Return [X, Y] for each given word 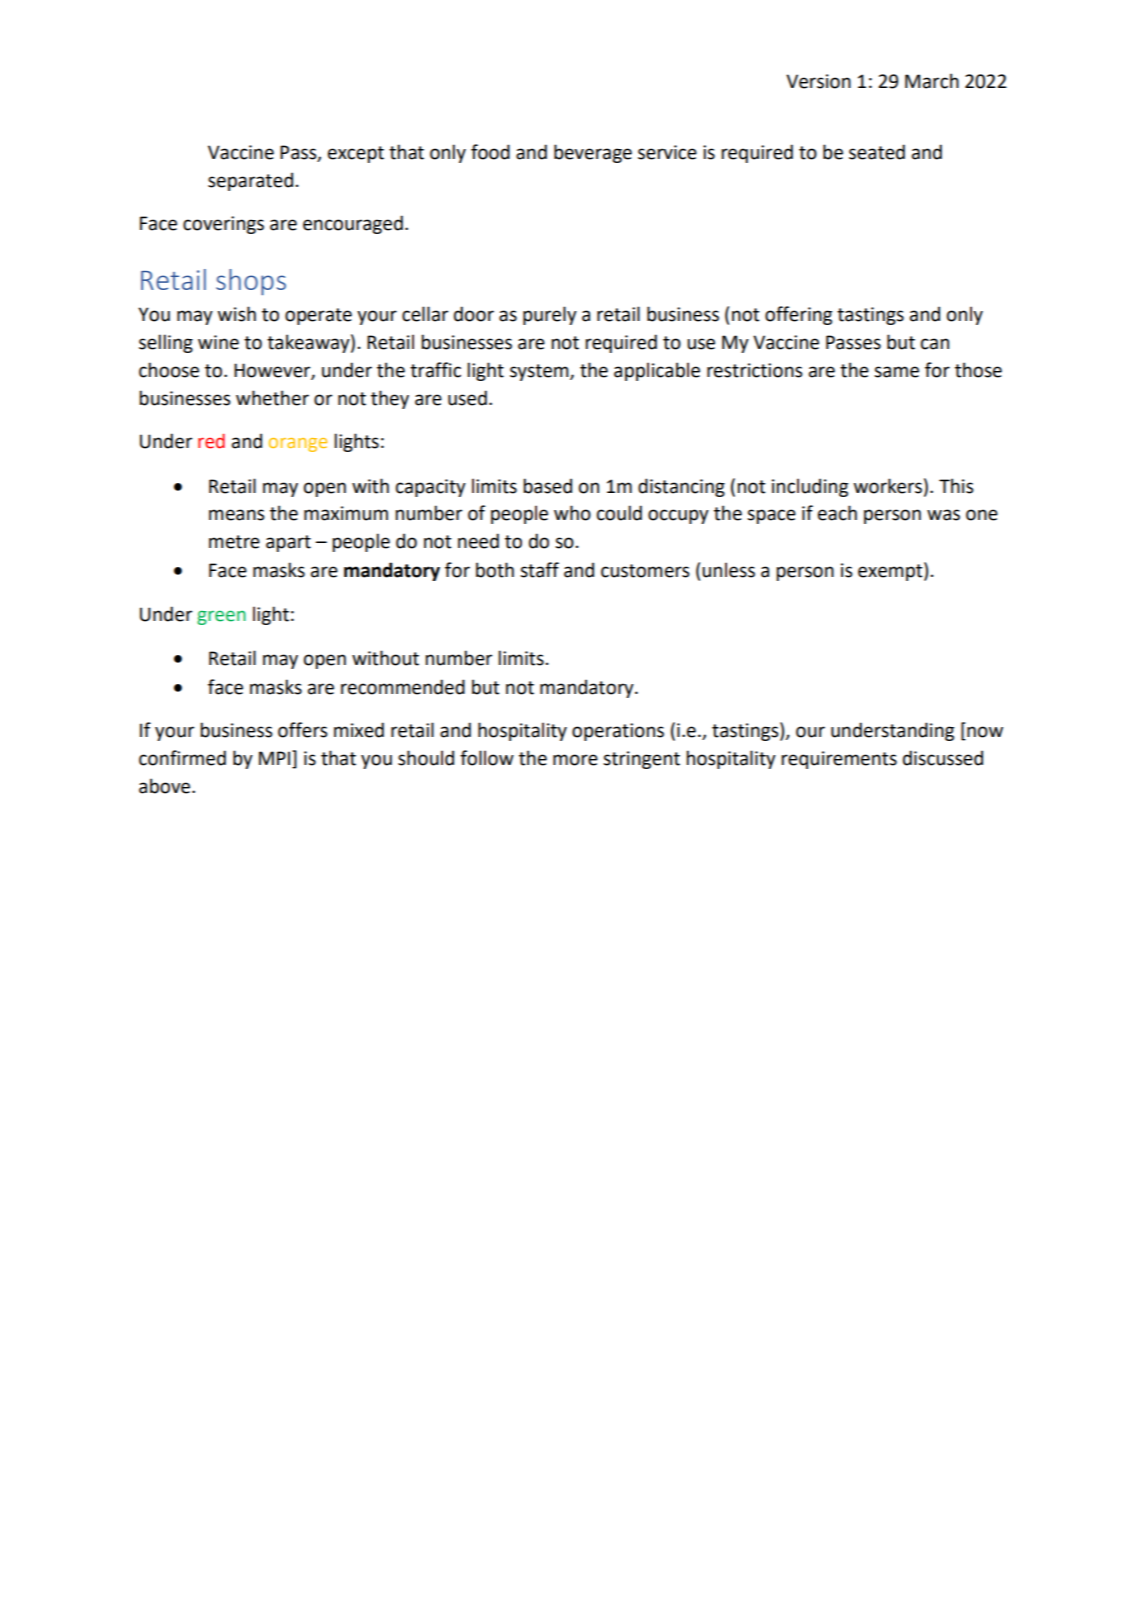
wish [237, 314]
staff [539, 570]
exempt [891, 572]
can [935, 344]
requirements [839, 760]
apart [288, 543]
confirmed [182, 758]
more [575, 760]
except [356, 154]
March [932, 81]
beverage [593, 153]
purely [550, 315]
